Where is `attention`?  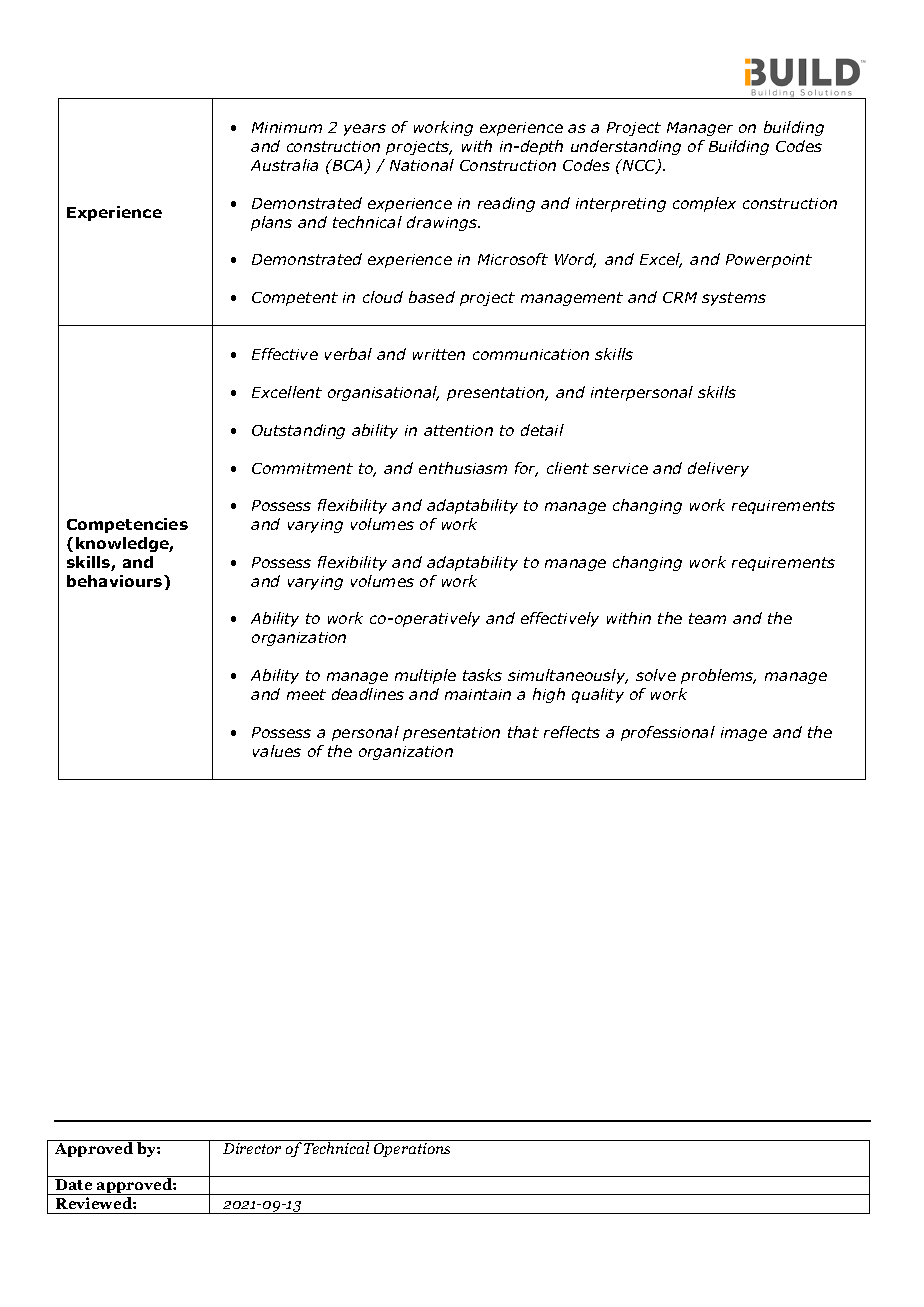
attention is located at coordinates (458, 430).
